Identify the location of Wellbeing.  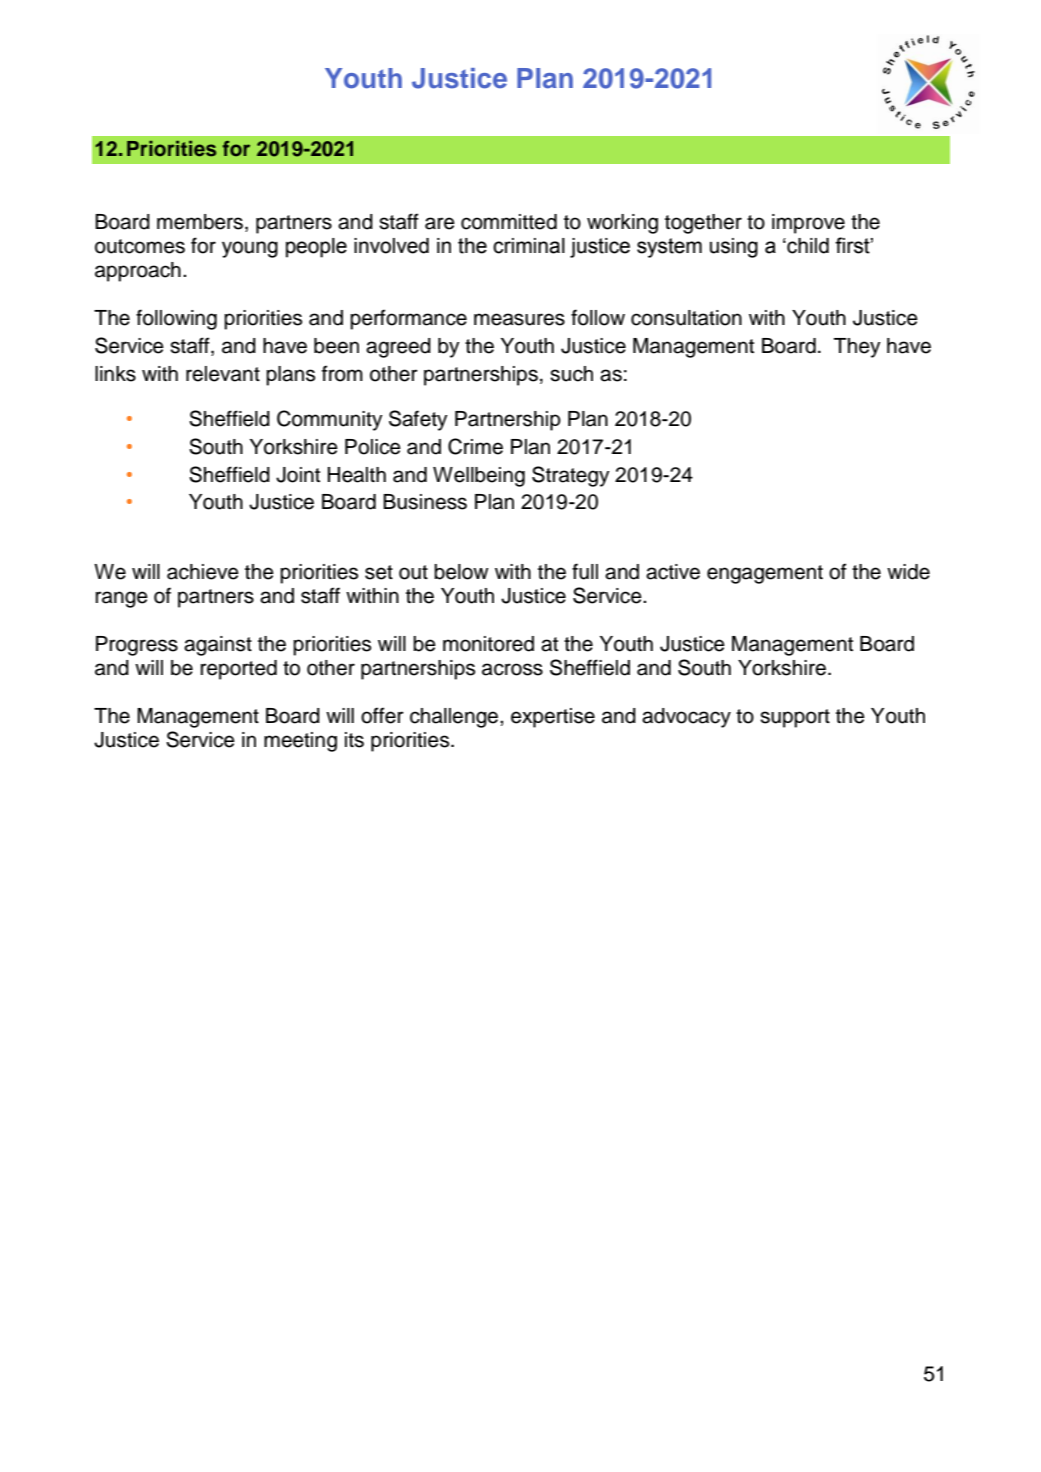
(479, 477).
